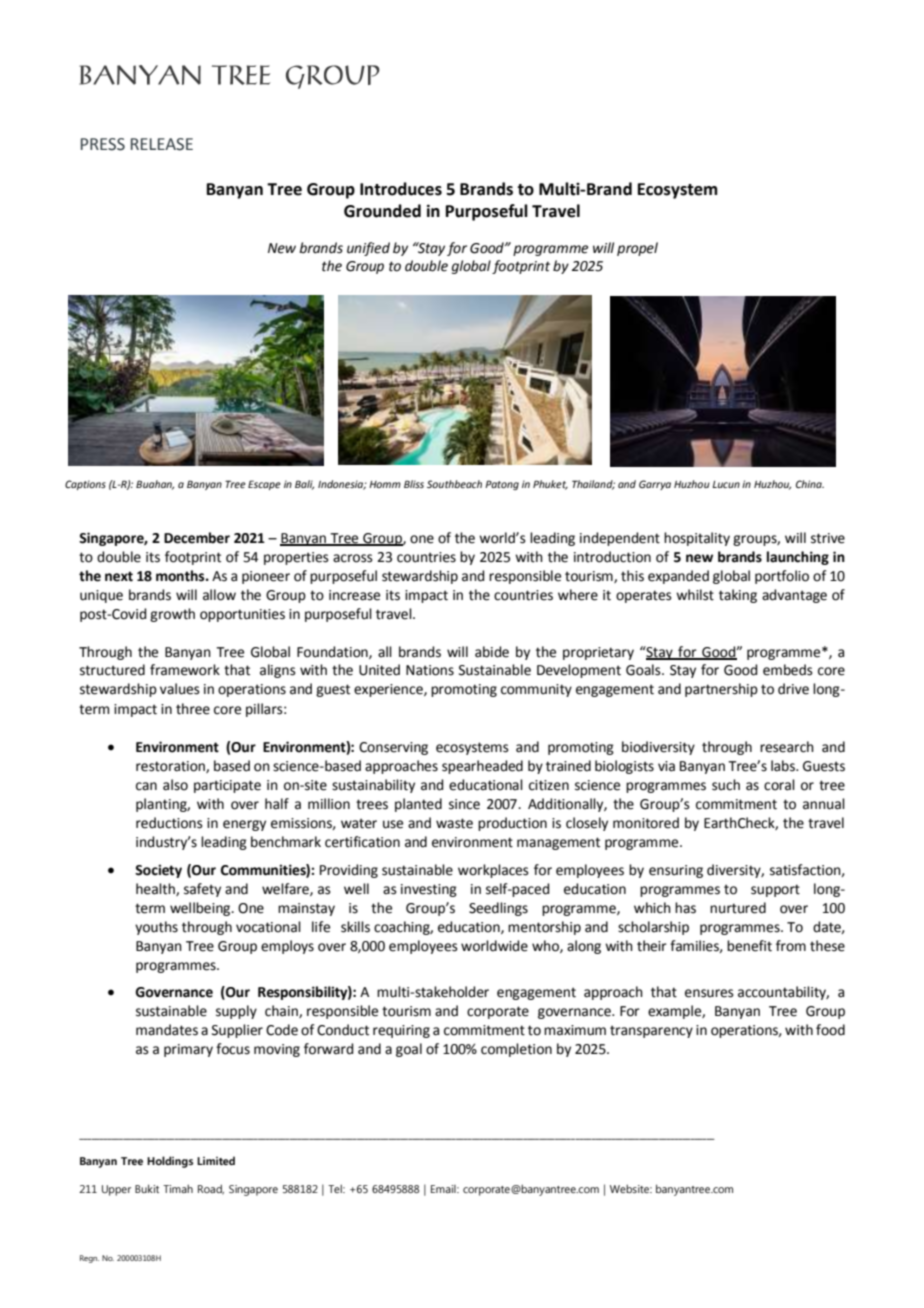  Describe the element at coordinates (810, 484) in the screenshot. I see `China` at that location.
